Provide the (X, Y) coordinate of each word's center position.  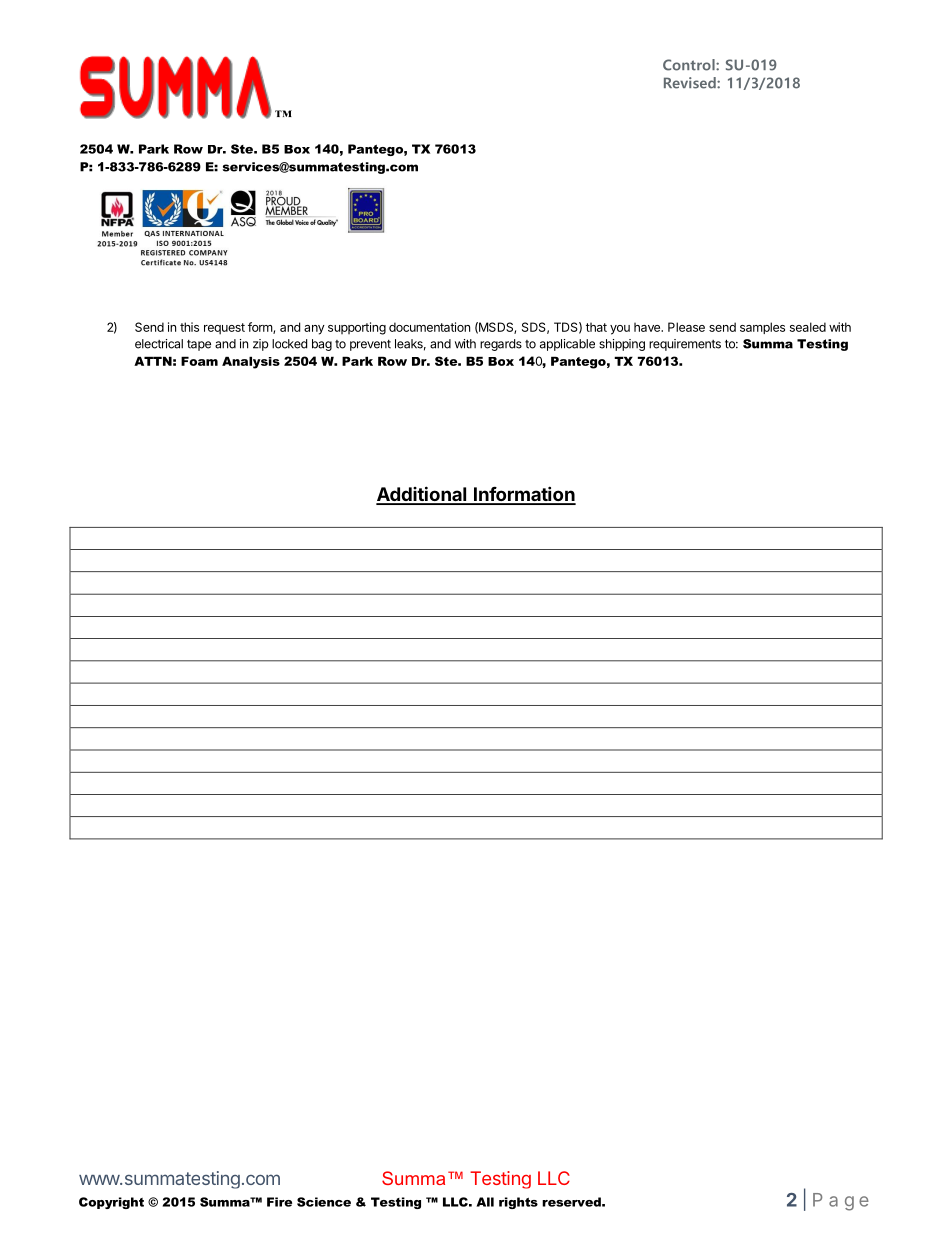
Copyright (111, 1203)
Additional (422, 495)
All (485, 1202)
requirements (685, 345)
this (189, 327)
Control (690, 65)
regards (501, 345)
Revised (691, 83)
